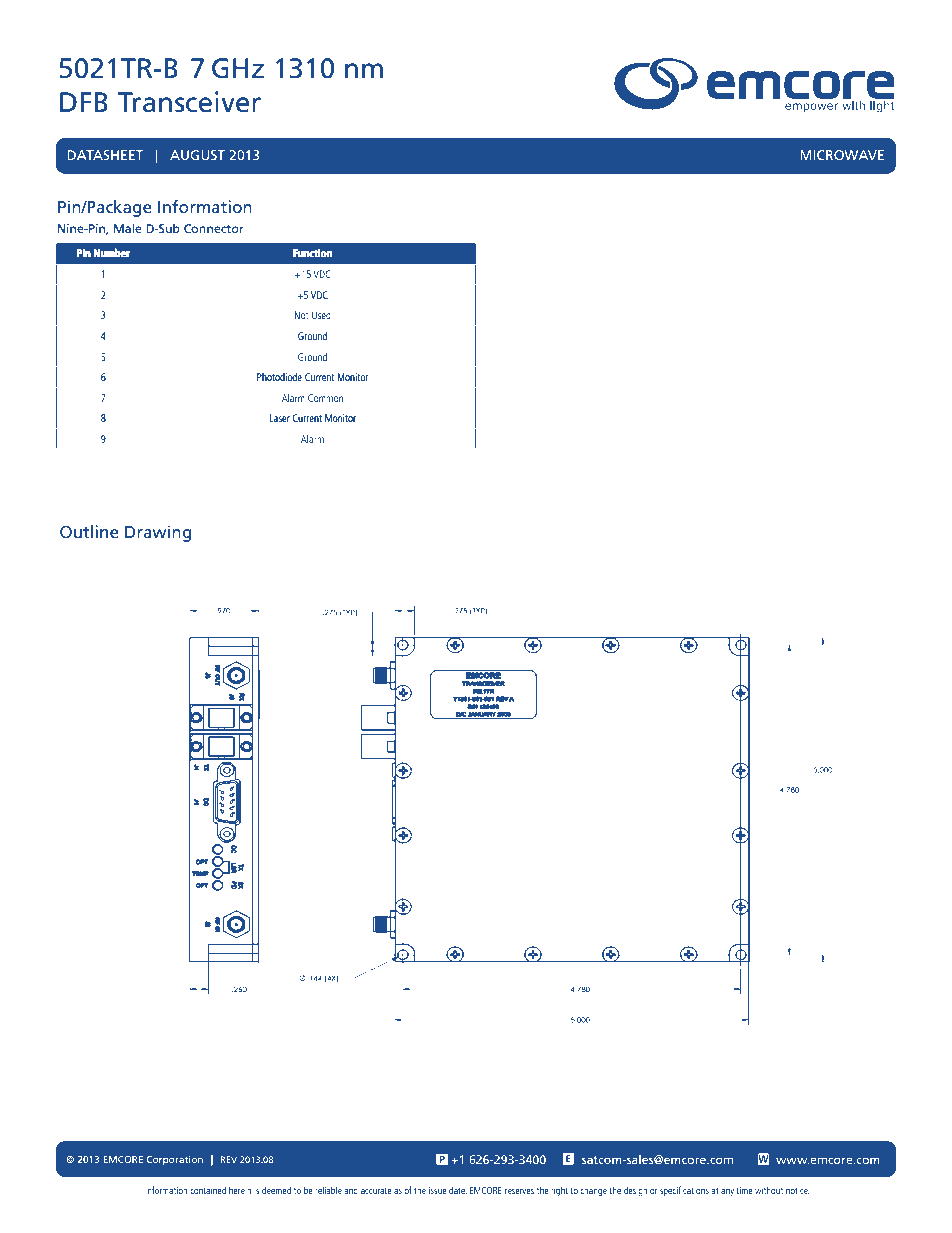  What do you see at coordinates (313, 253) in the screenshot?
I see `Function` at bounding box center [313, 253].
